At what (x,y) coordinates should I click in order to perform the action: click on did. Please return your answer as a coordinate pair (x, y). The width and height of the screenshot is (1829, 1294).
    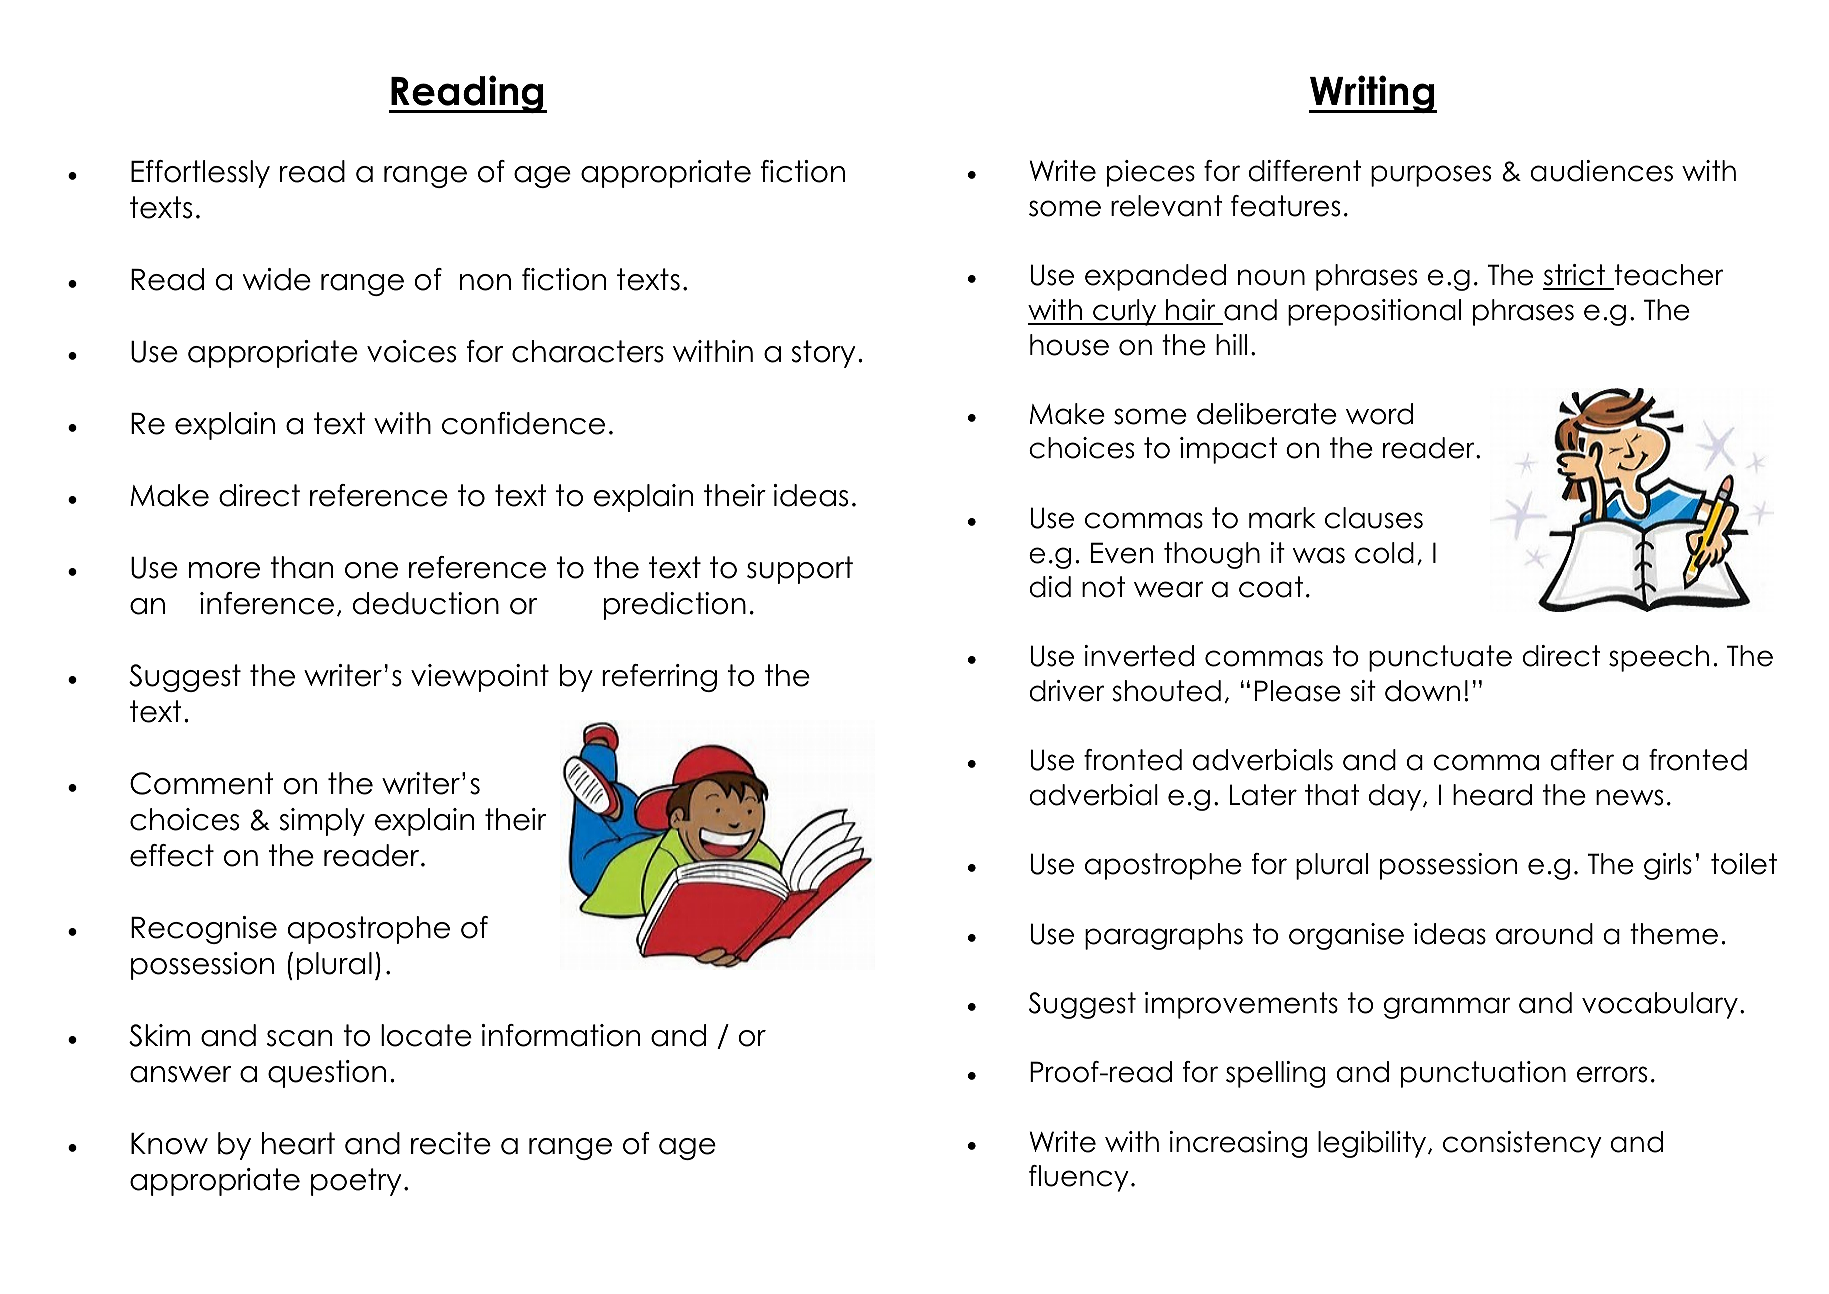
    Looking at the image, I should click on (1050, 587).
